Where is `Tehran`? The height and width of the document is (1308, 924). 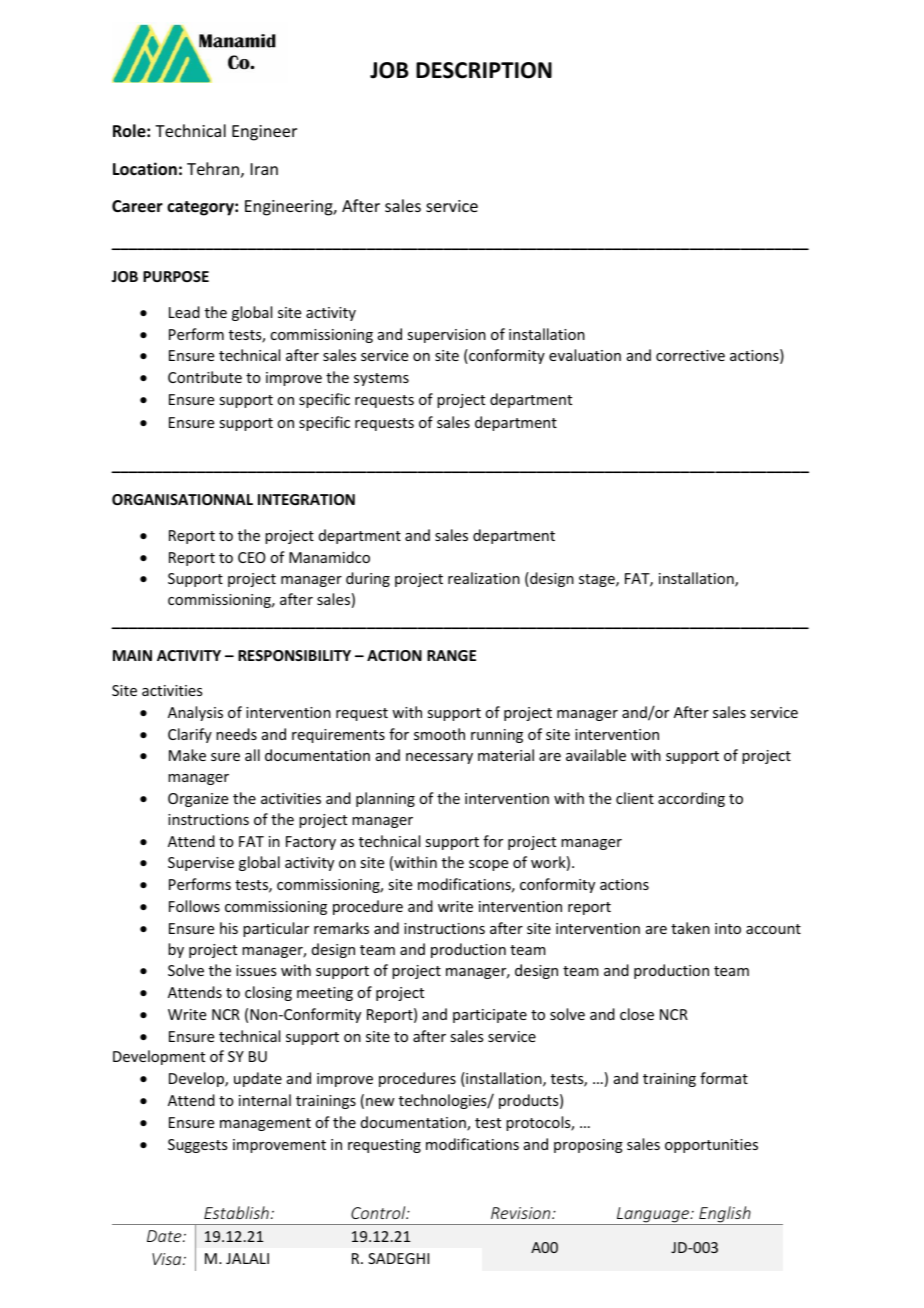
Tehran is located at coordinates (213, 168).
